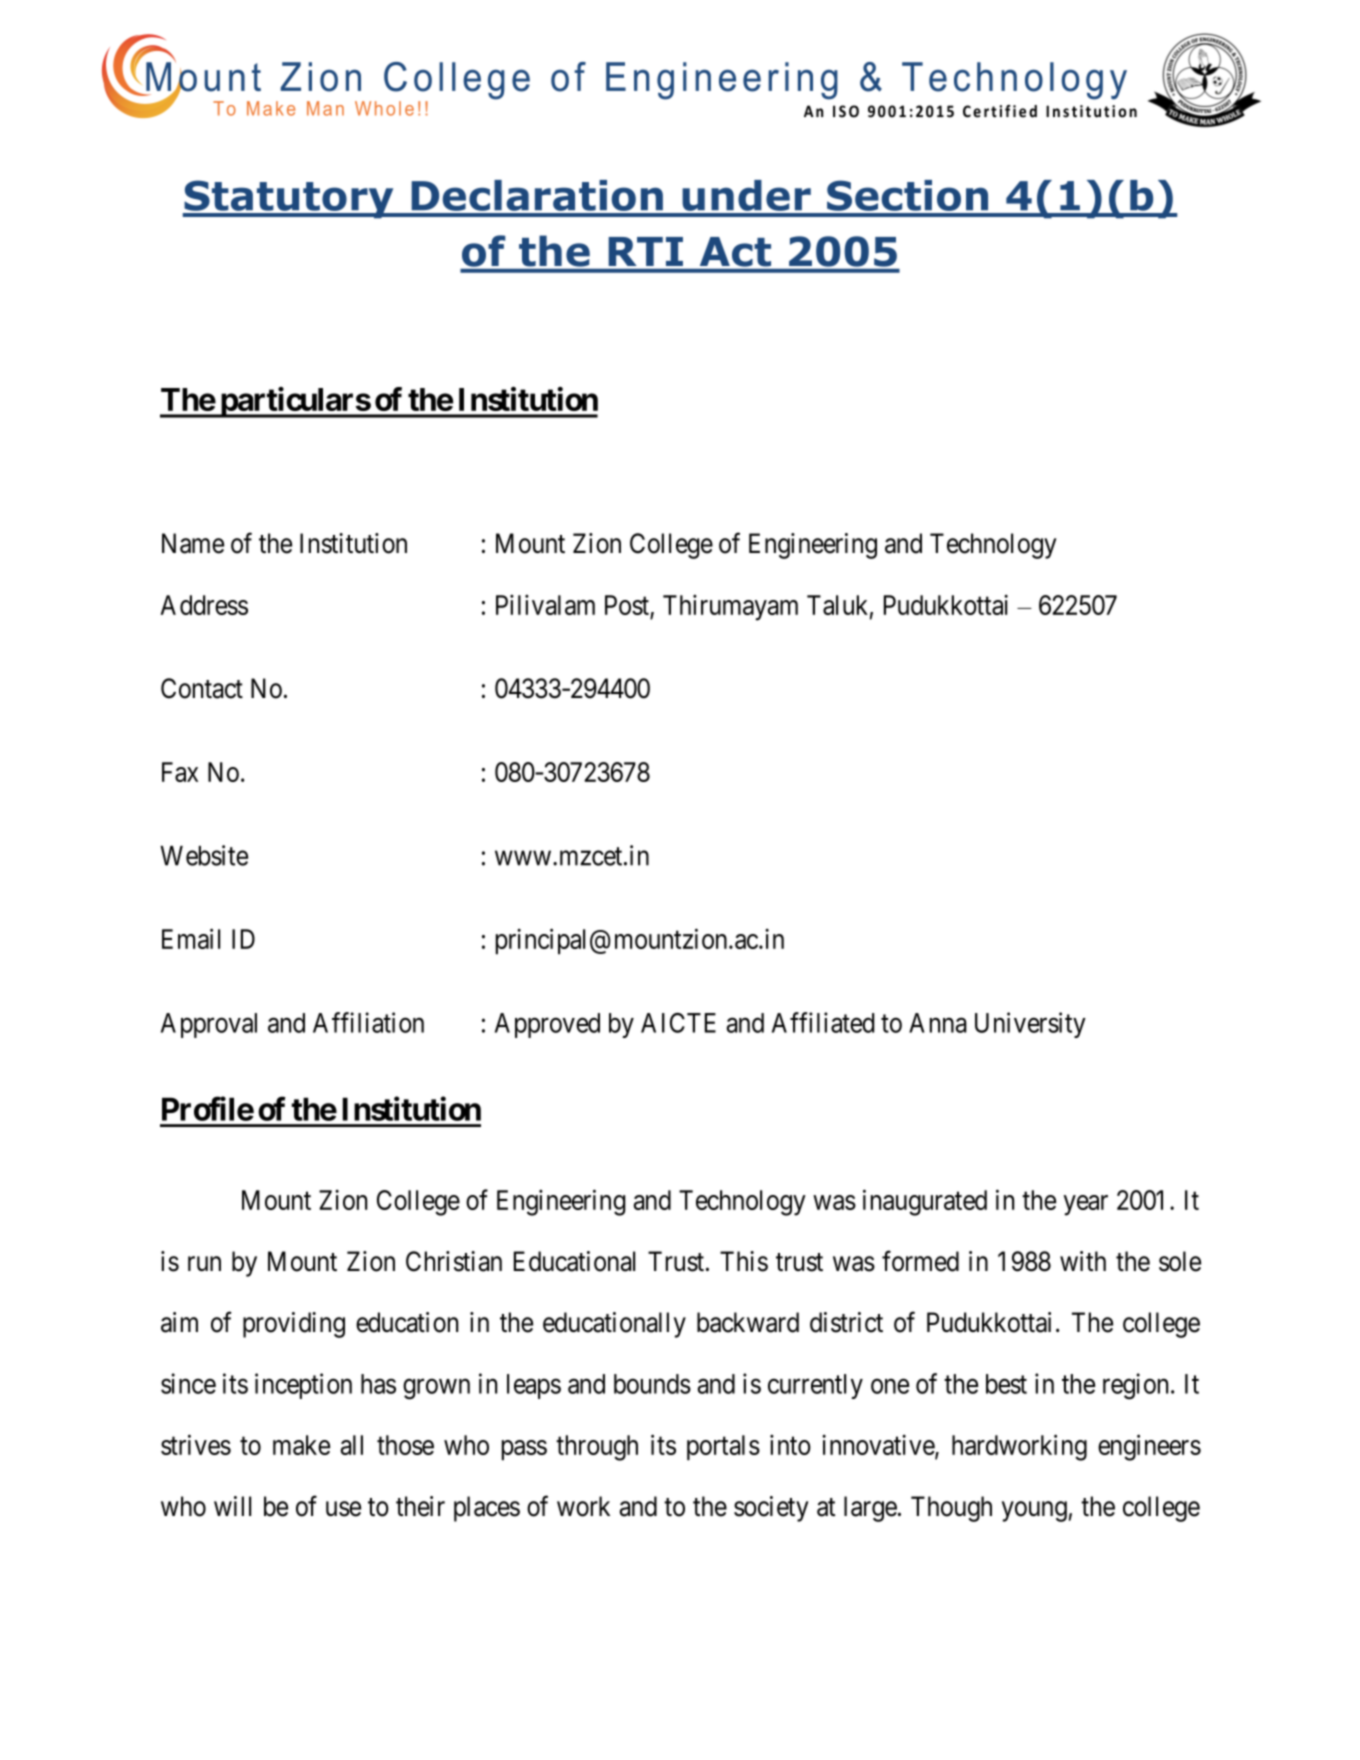  What do you see at coordinates (1034, 1511) in the screenshot?
I see `young` at bounding box center [1034, 1511].
